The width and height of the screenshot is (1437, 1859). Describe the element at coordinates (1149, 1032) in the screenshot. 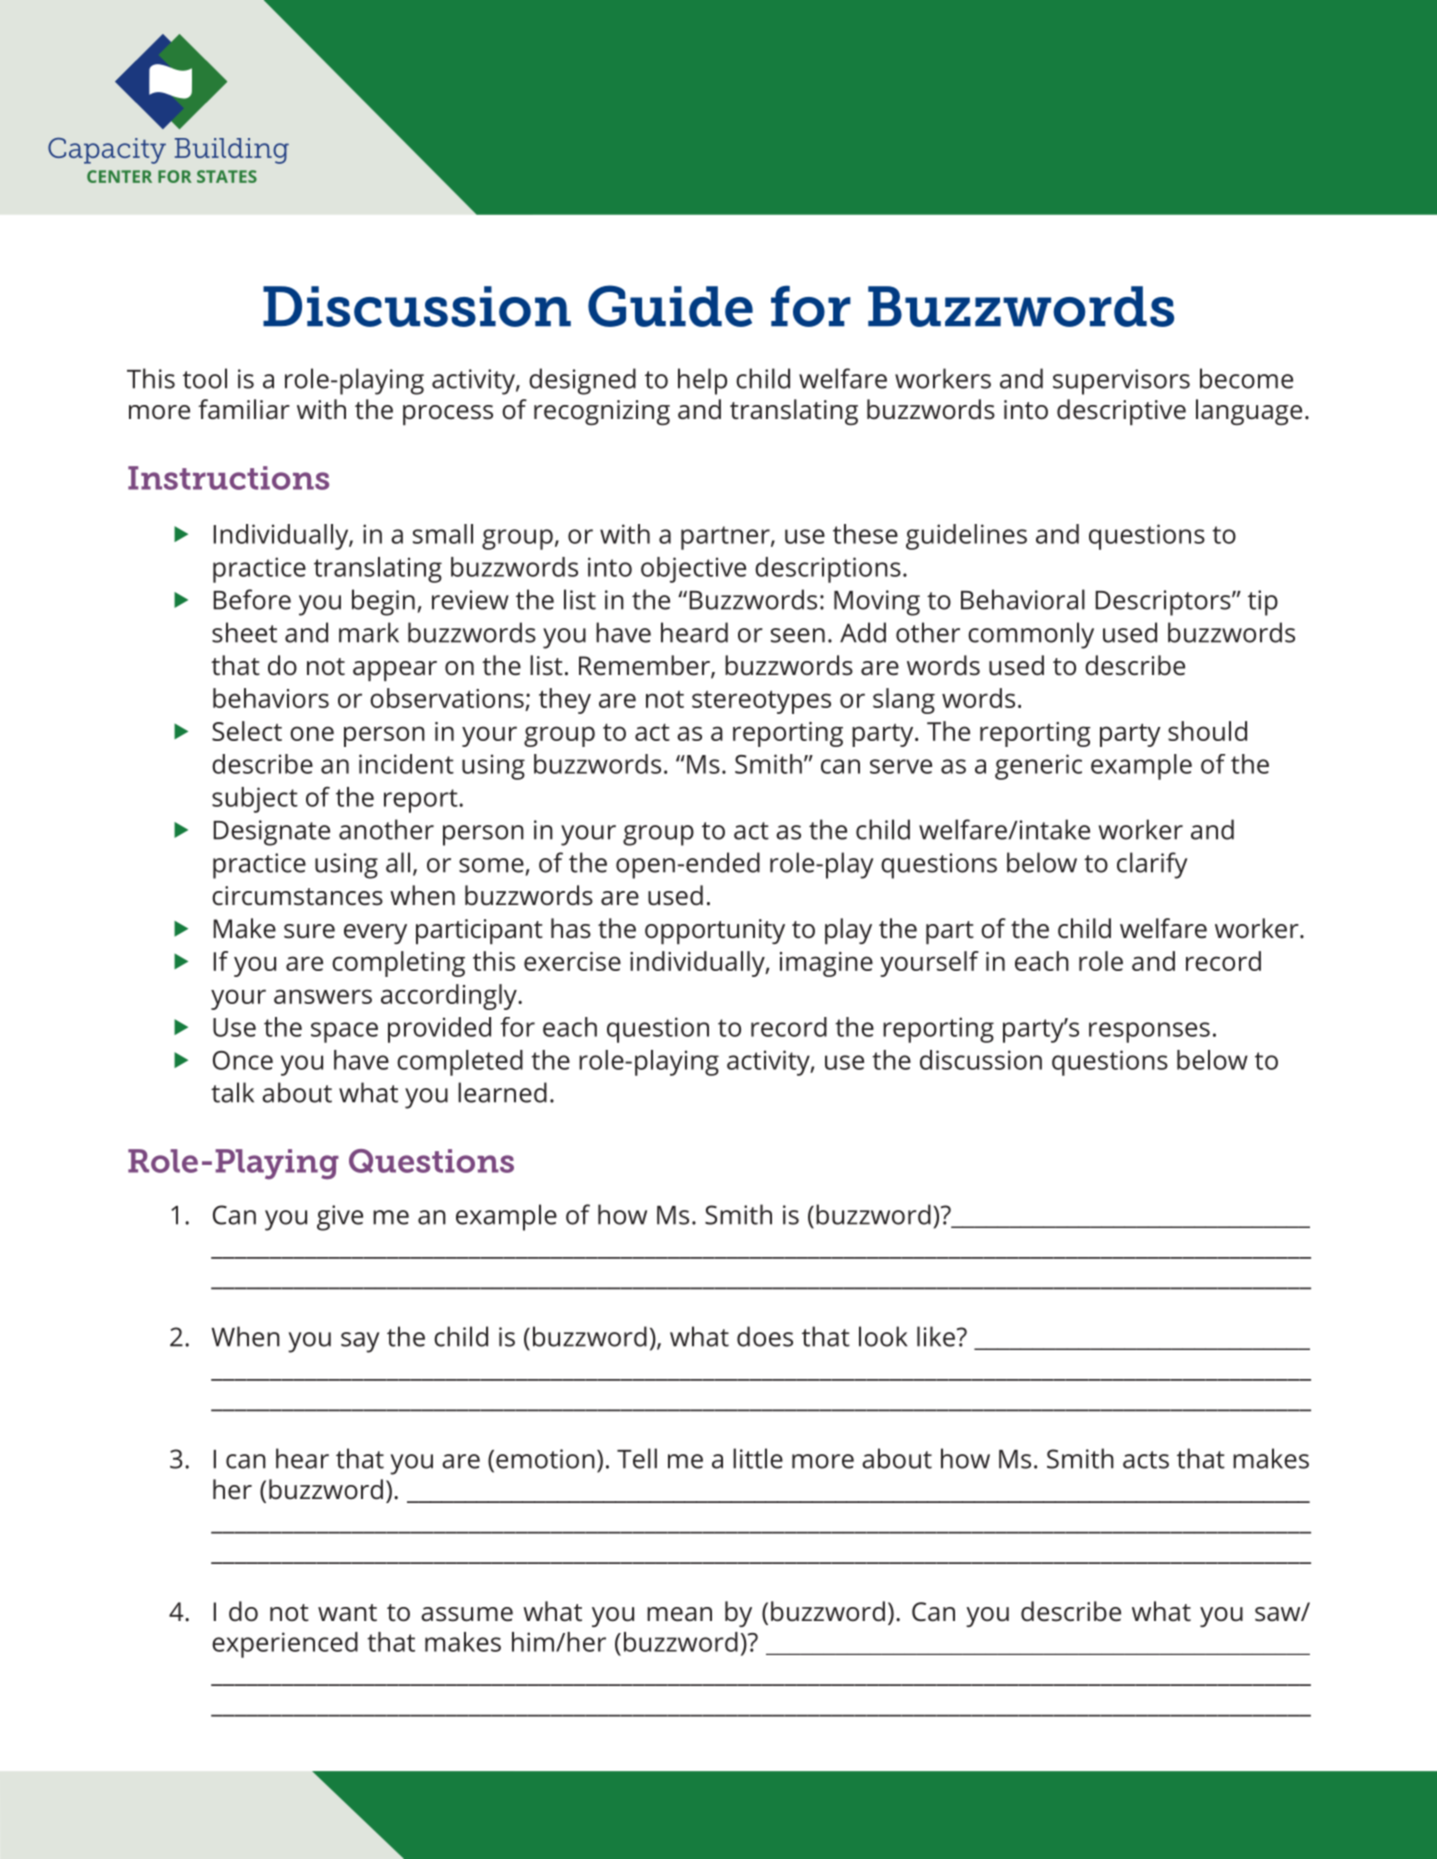

I see `responses` at that location.
